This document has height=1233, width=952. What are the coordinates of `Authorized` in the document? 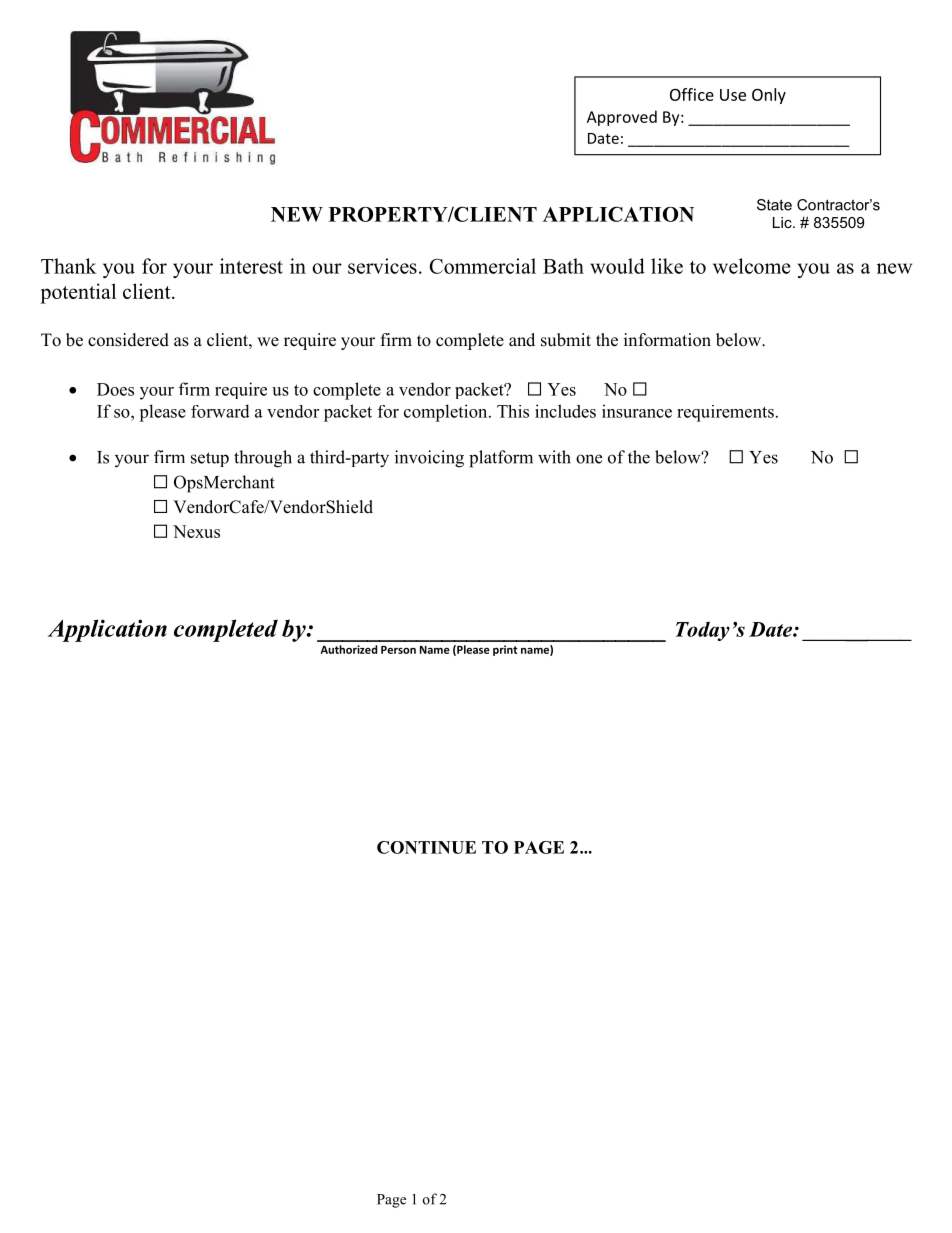 It's located at (348, 649).
